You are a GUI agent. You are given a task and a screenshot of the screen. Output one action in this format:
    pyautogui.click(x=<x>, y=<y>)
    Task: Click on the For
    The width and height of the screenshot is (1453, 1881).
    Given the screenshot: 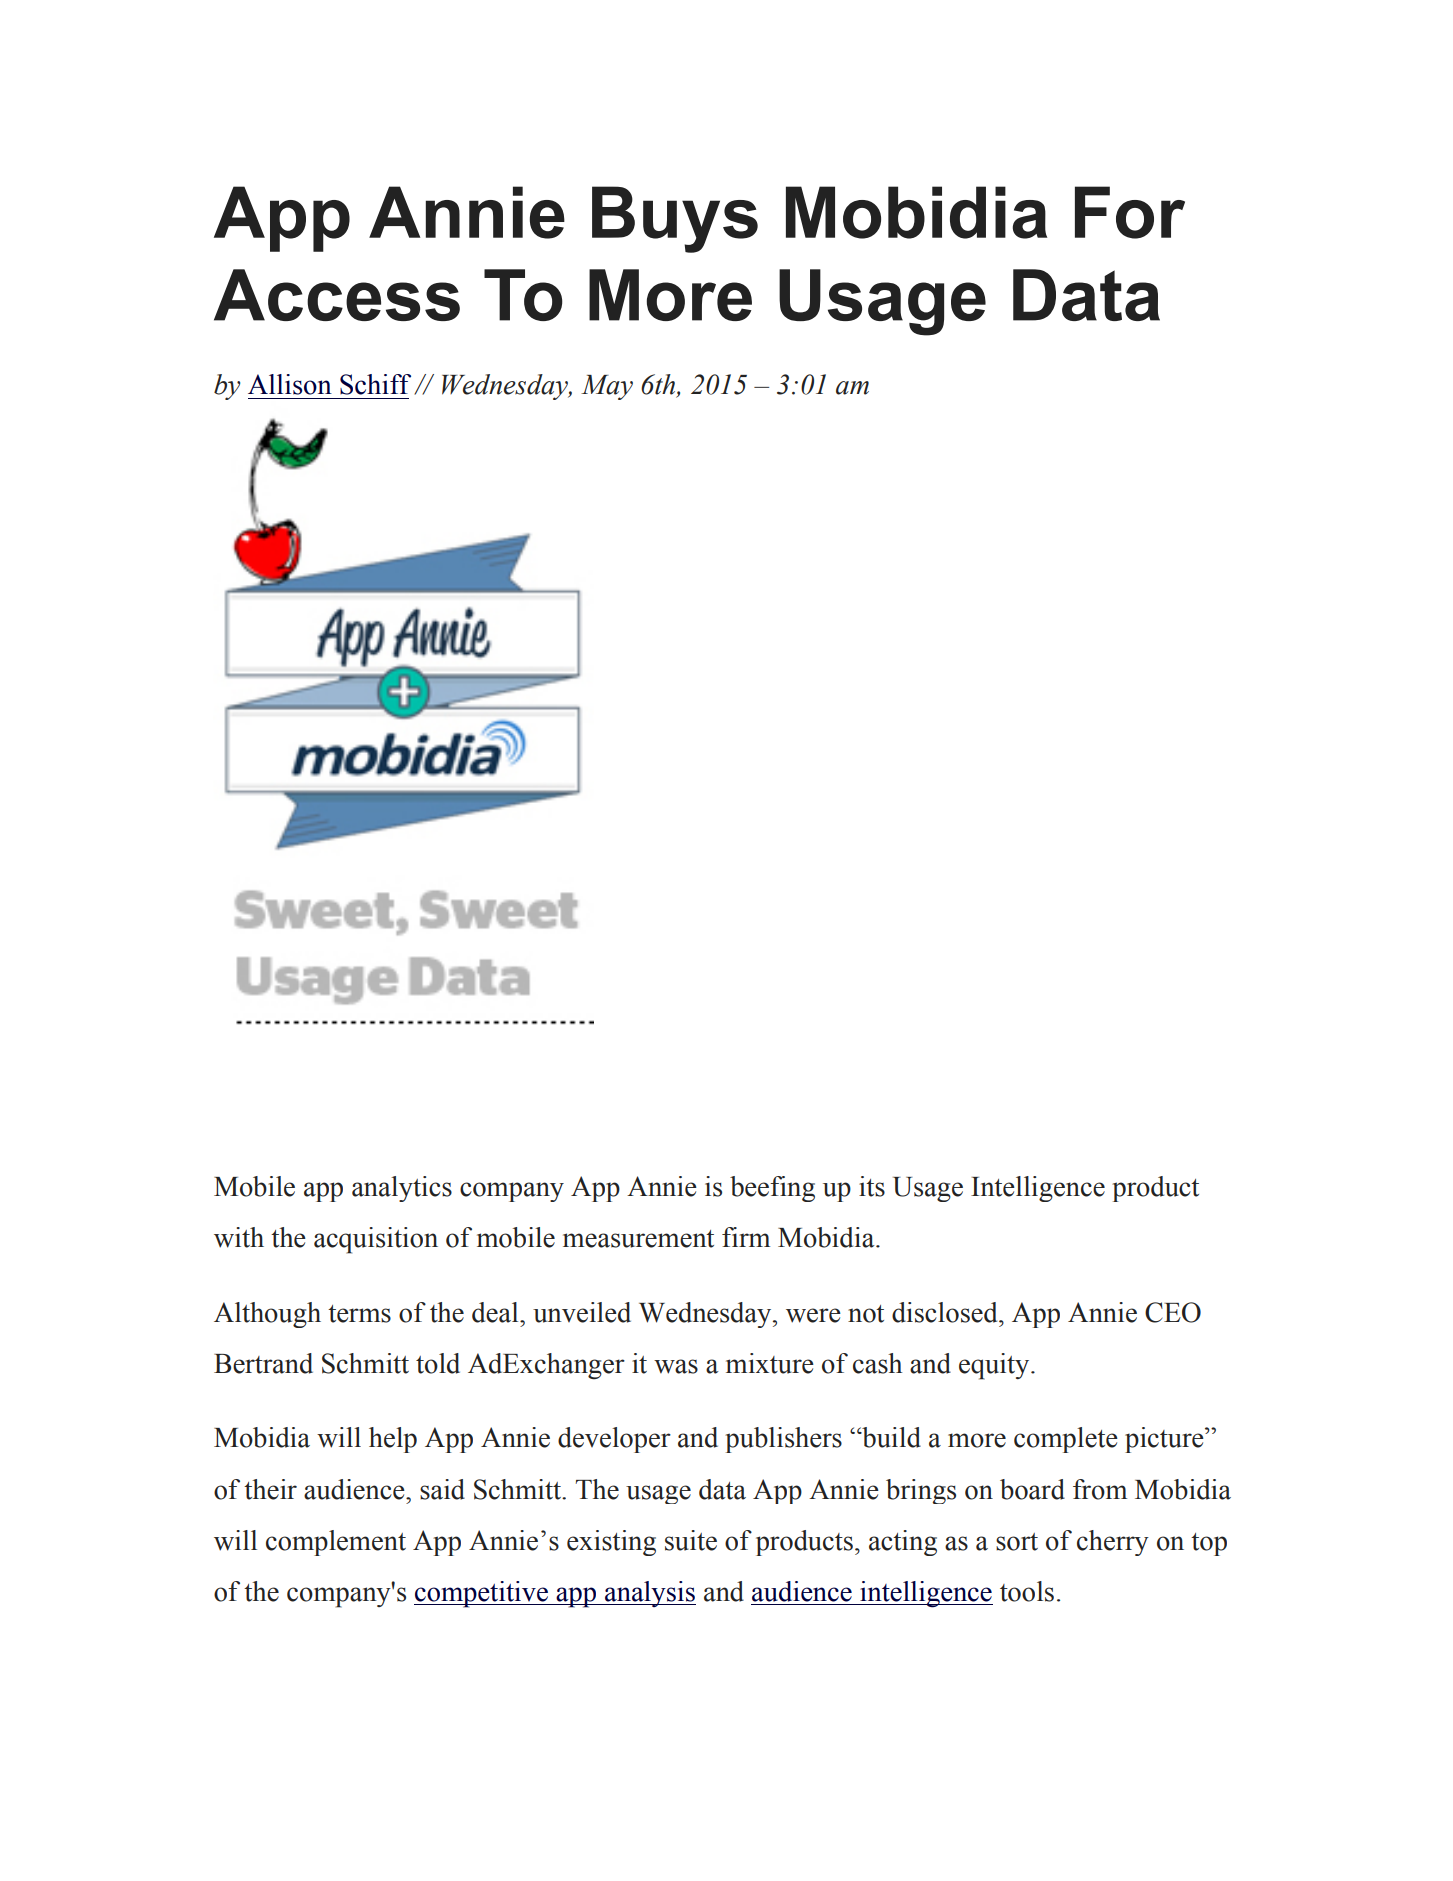 What is the action you would take?
    pyautogui.click(x=1130, y=212)
